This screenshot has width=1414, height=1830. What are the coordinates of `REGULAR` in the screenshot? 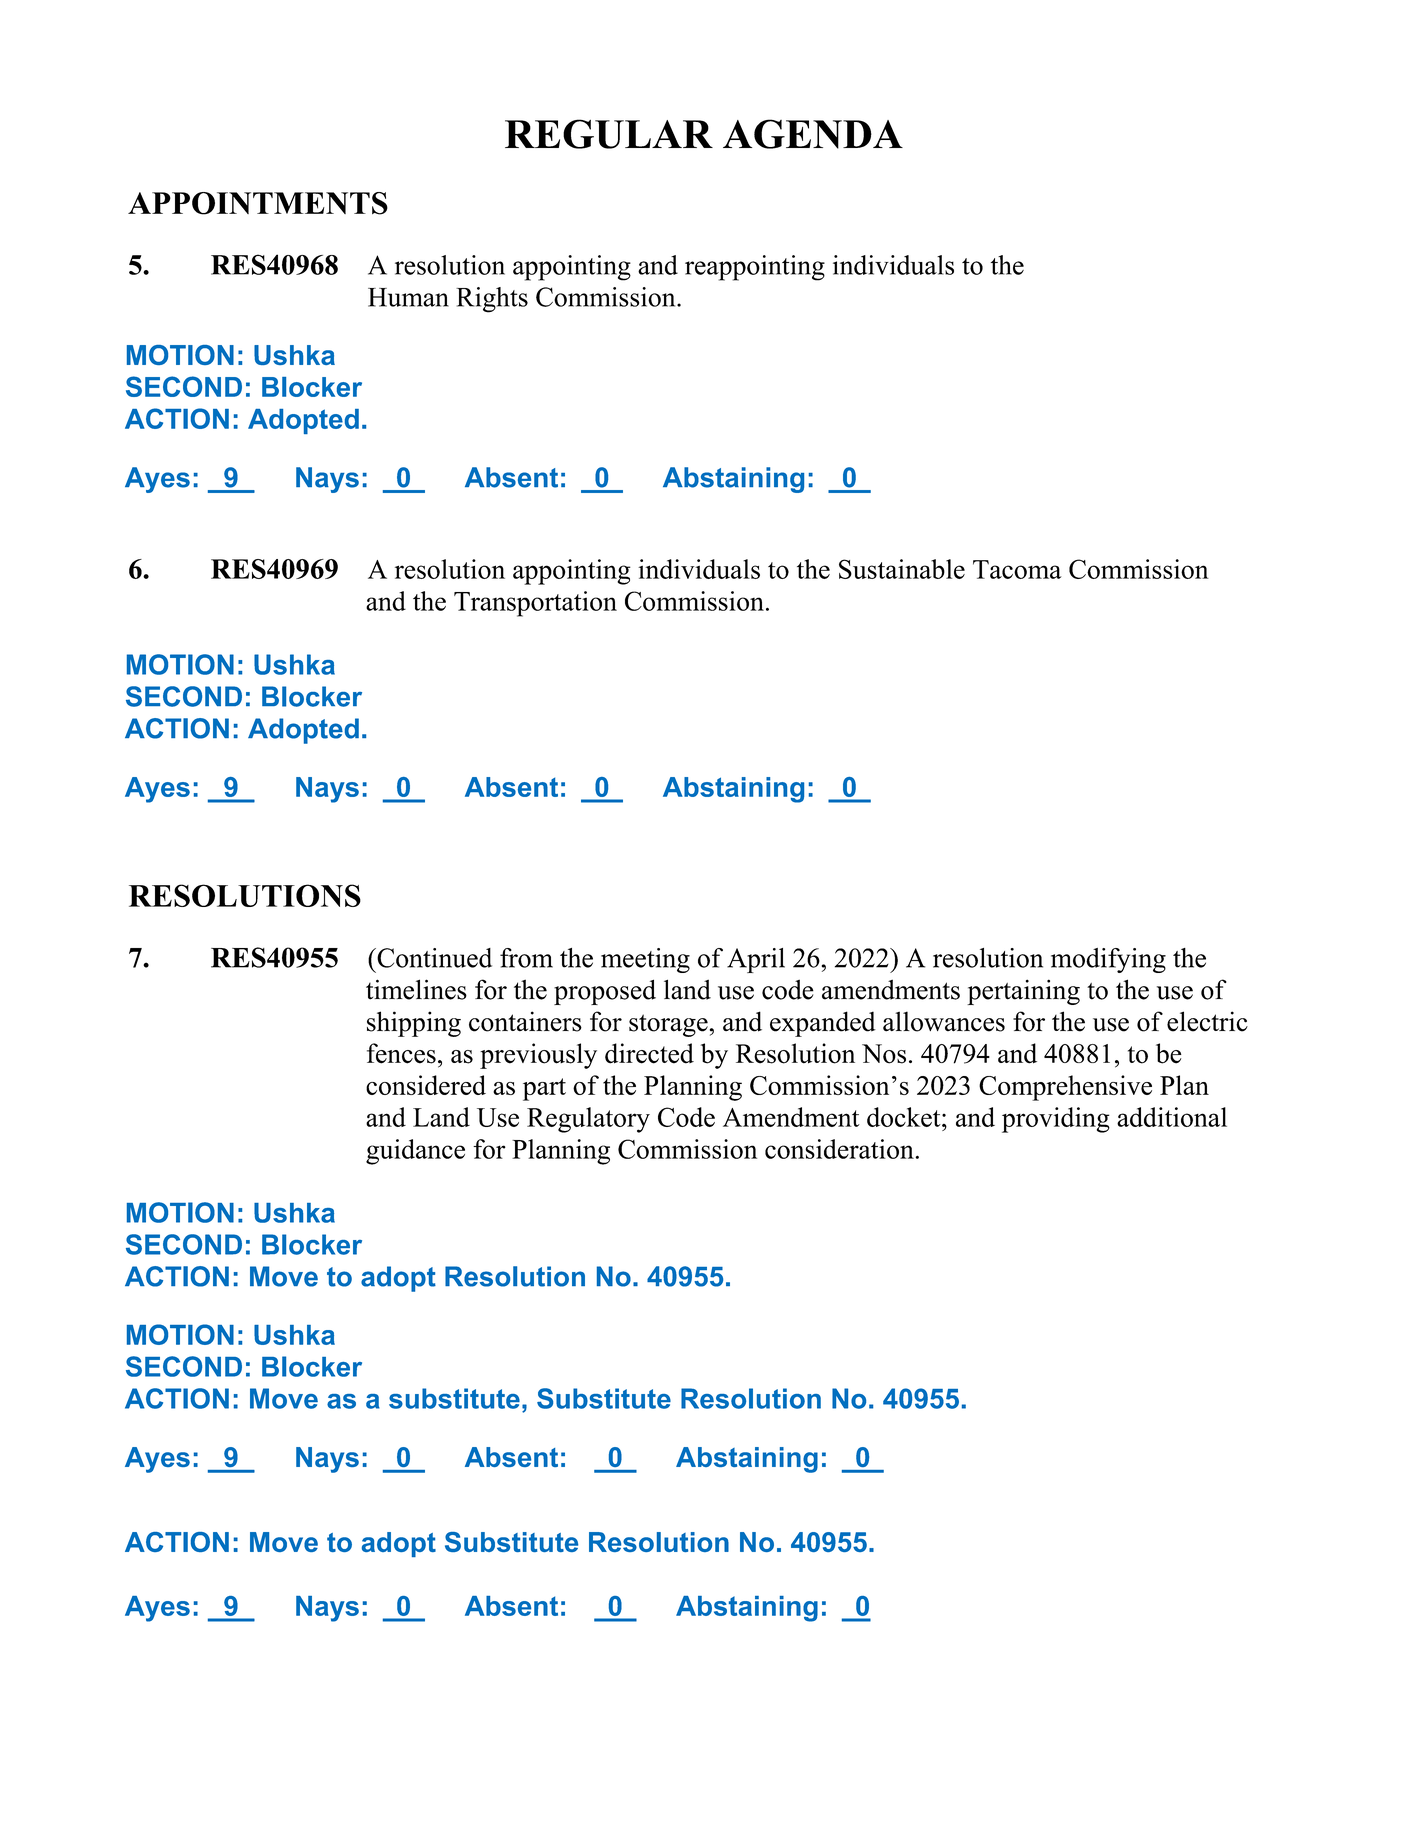 It's located at (609, 134).
